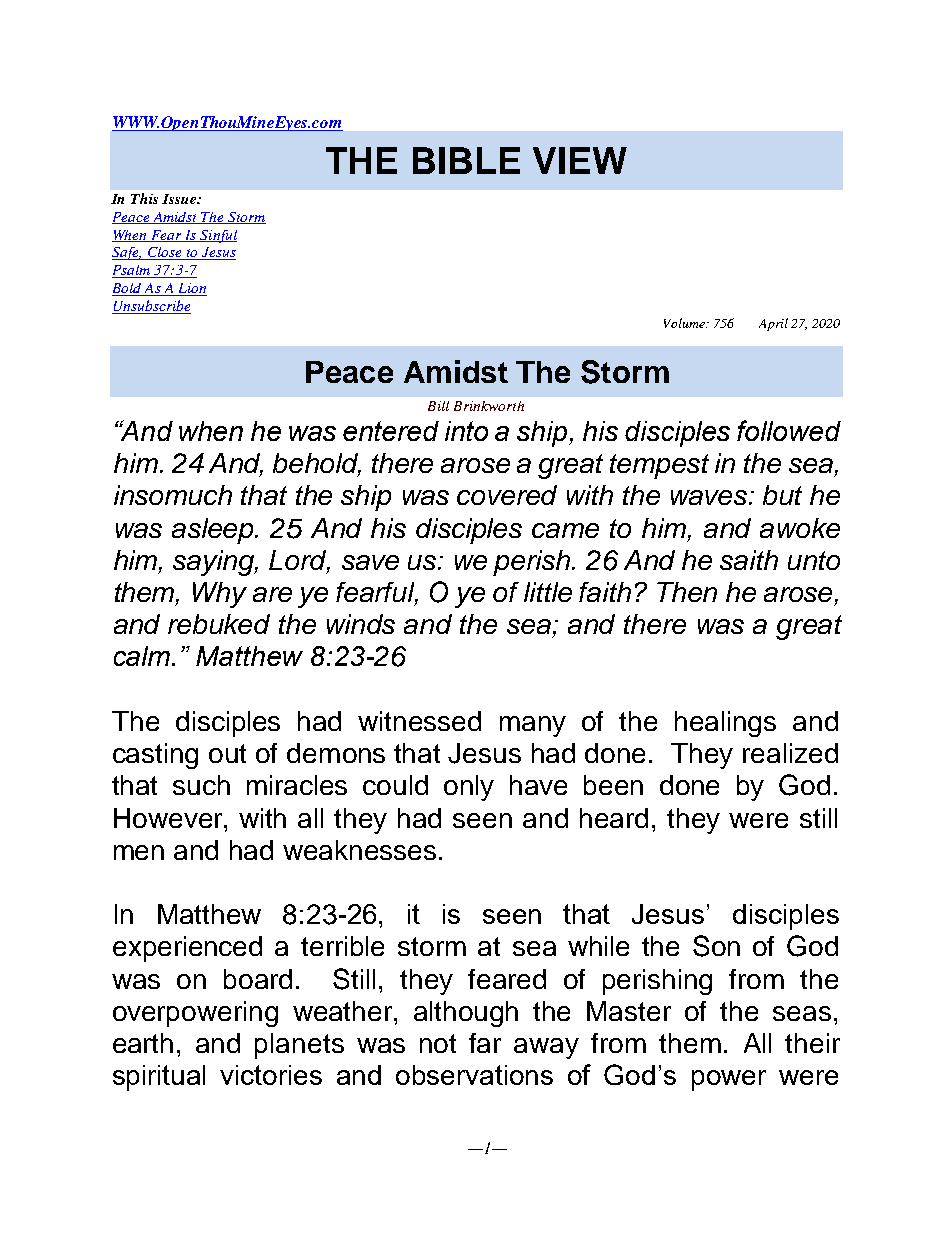  Describe the element at coordinates (466, 160) in the document. I see `BIBLE` at that location.
